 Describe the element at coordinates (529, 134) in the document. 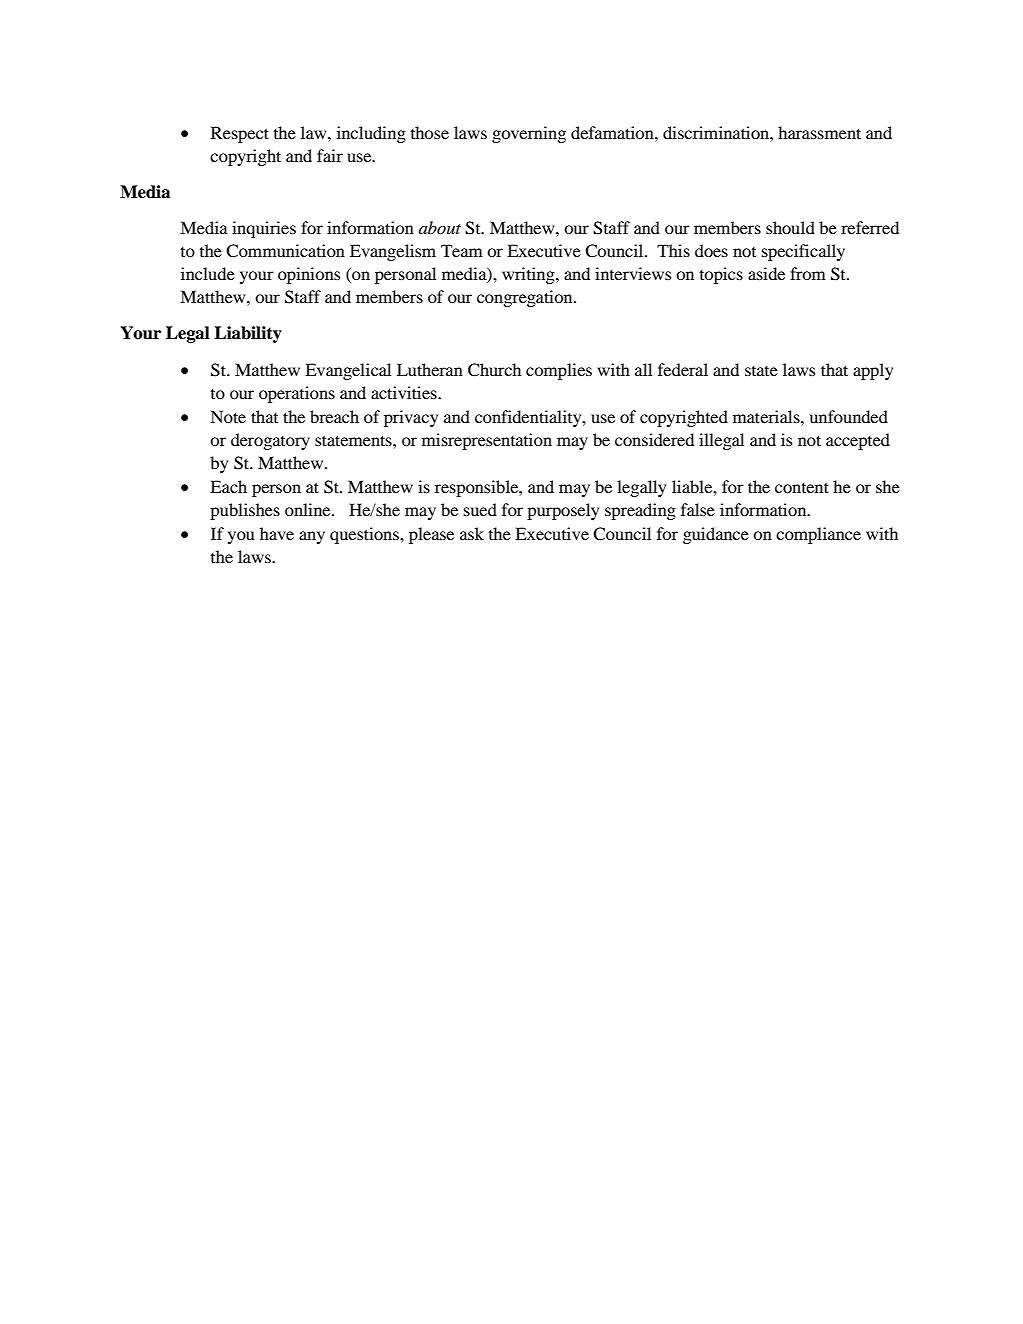

I see `governing` at that location.
